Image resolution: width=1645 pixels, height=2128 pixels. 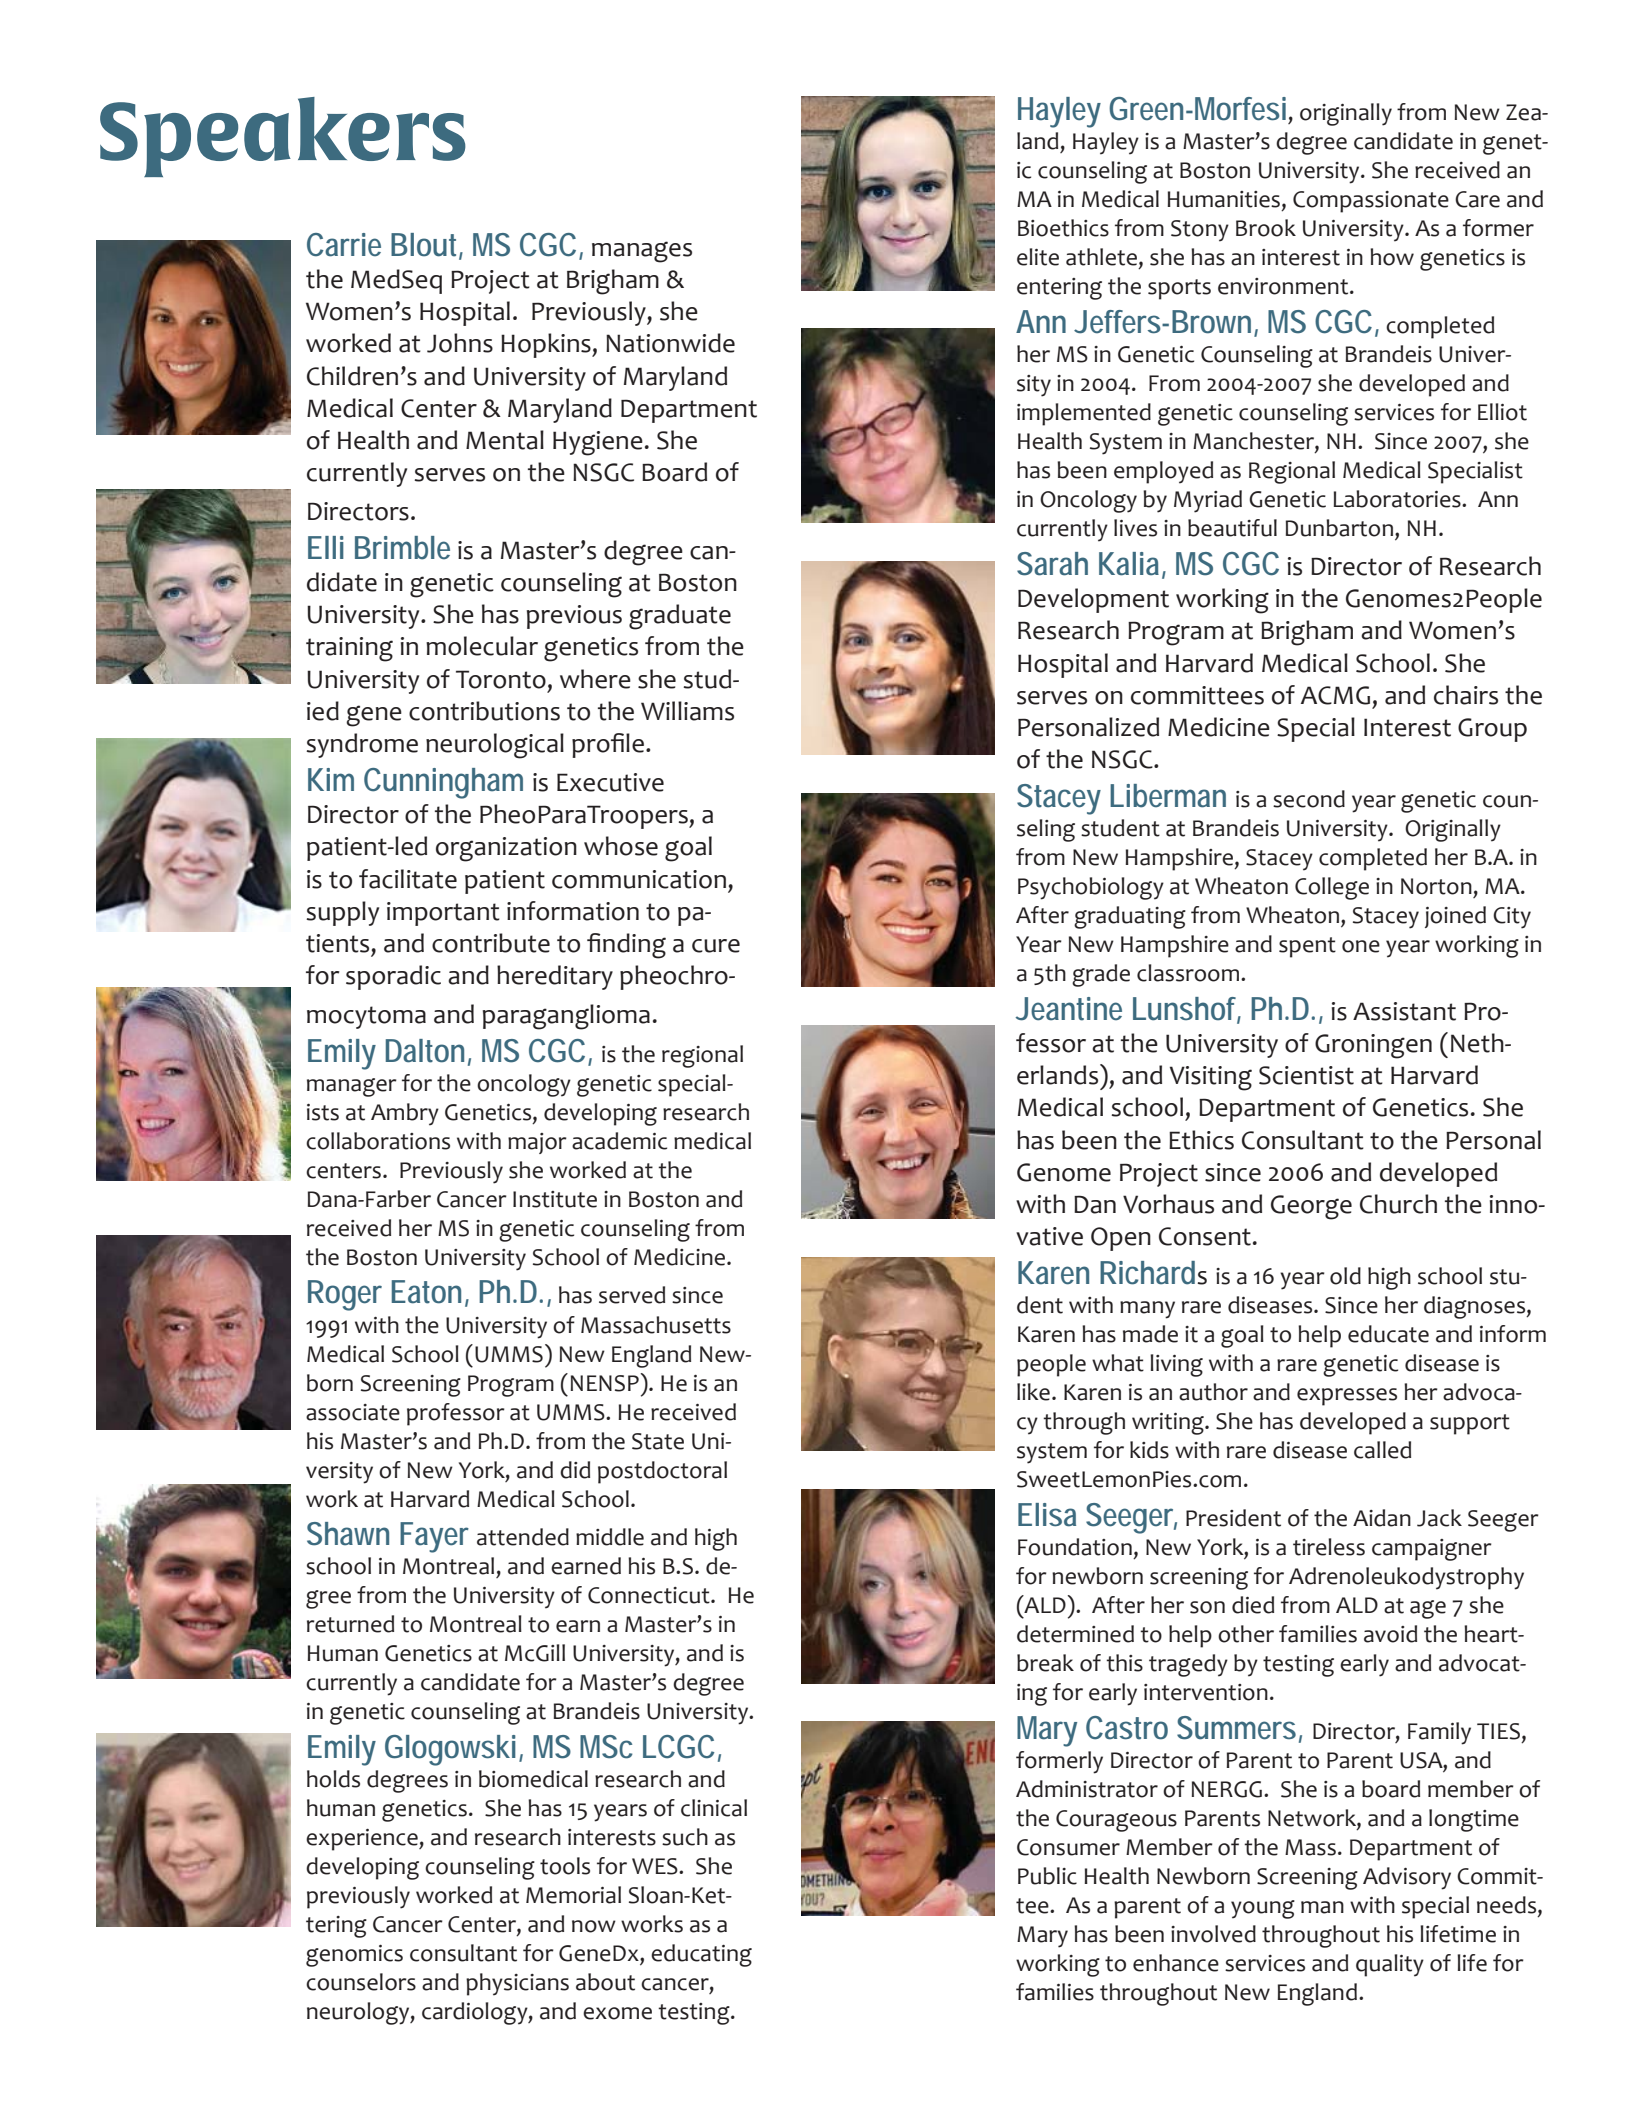 What do you see at coordinates (1038, 257) in the page?
I see `elite` at bounding box center [1038, 257].
